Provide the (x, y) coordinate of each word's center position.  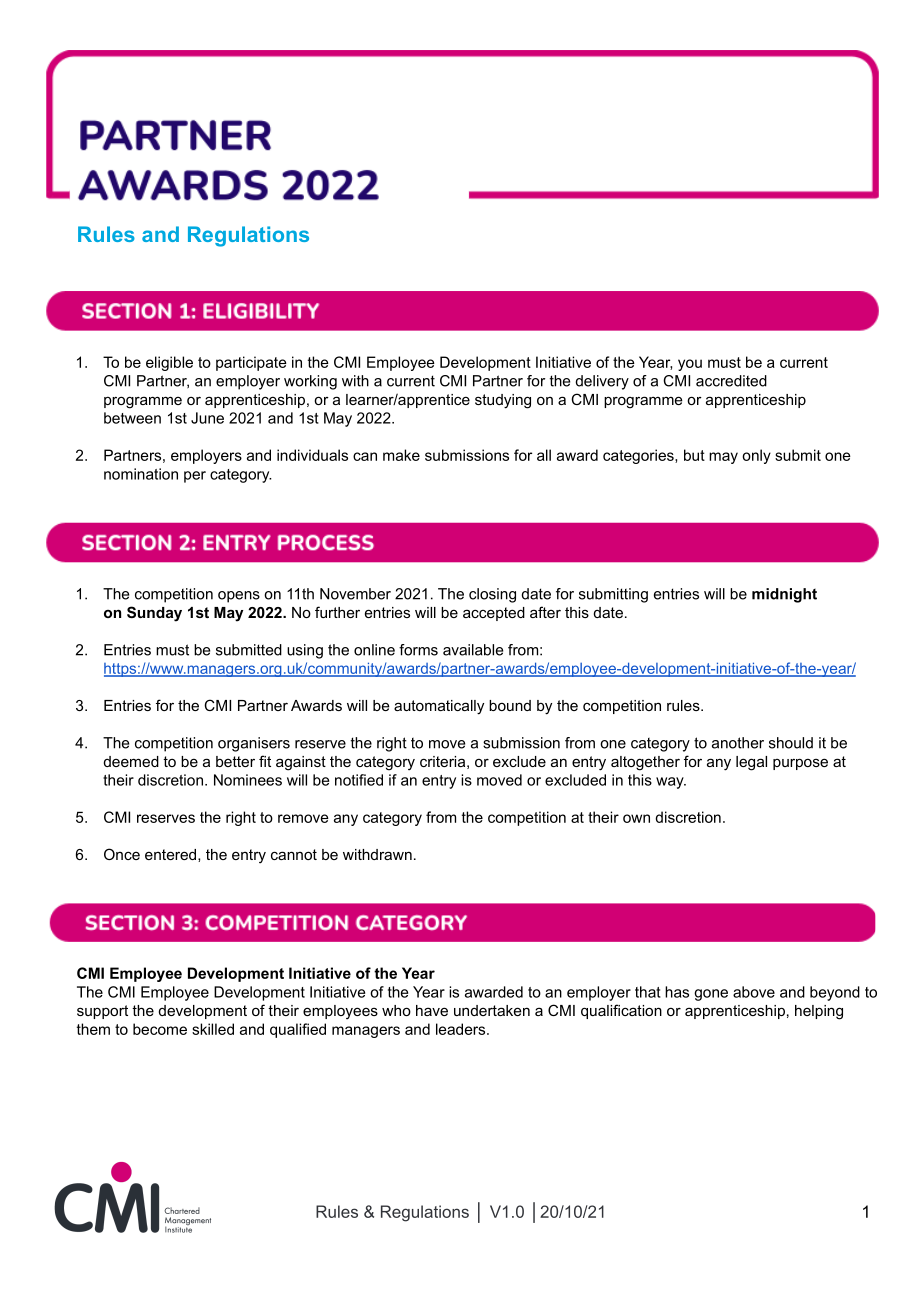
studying (503, 401)
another (738, 743)
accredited (731, 381)
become (160, 1029)
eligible (169, 363)
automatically (439, 707)
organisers (254, 744)
